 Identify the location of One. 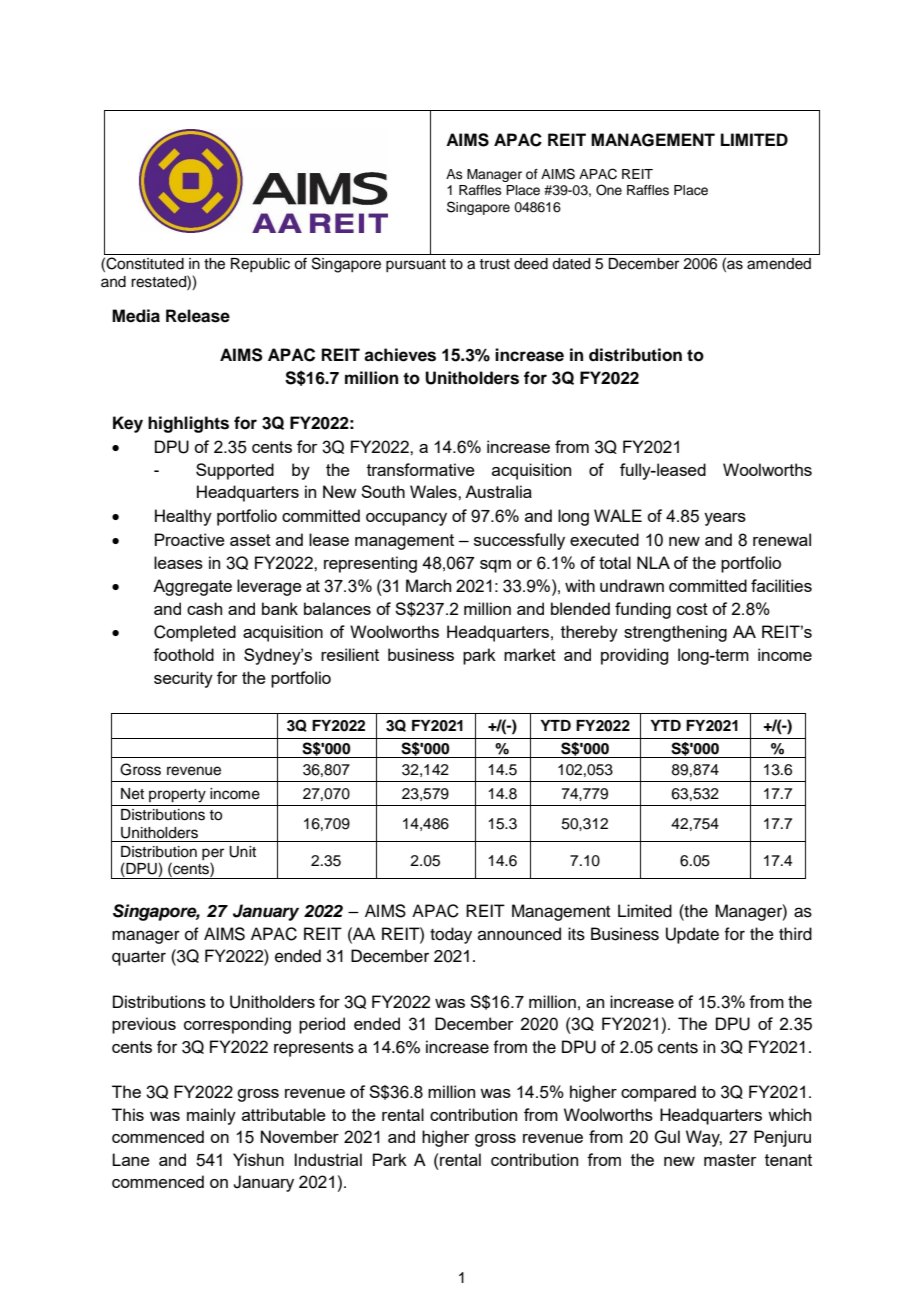
(609, 190).
